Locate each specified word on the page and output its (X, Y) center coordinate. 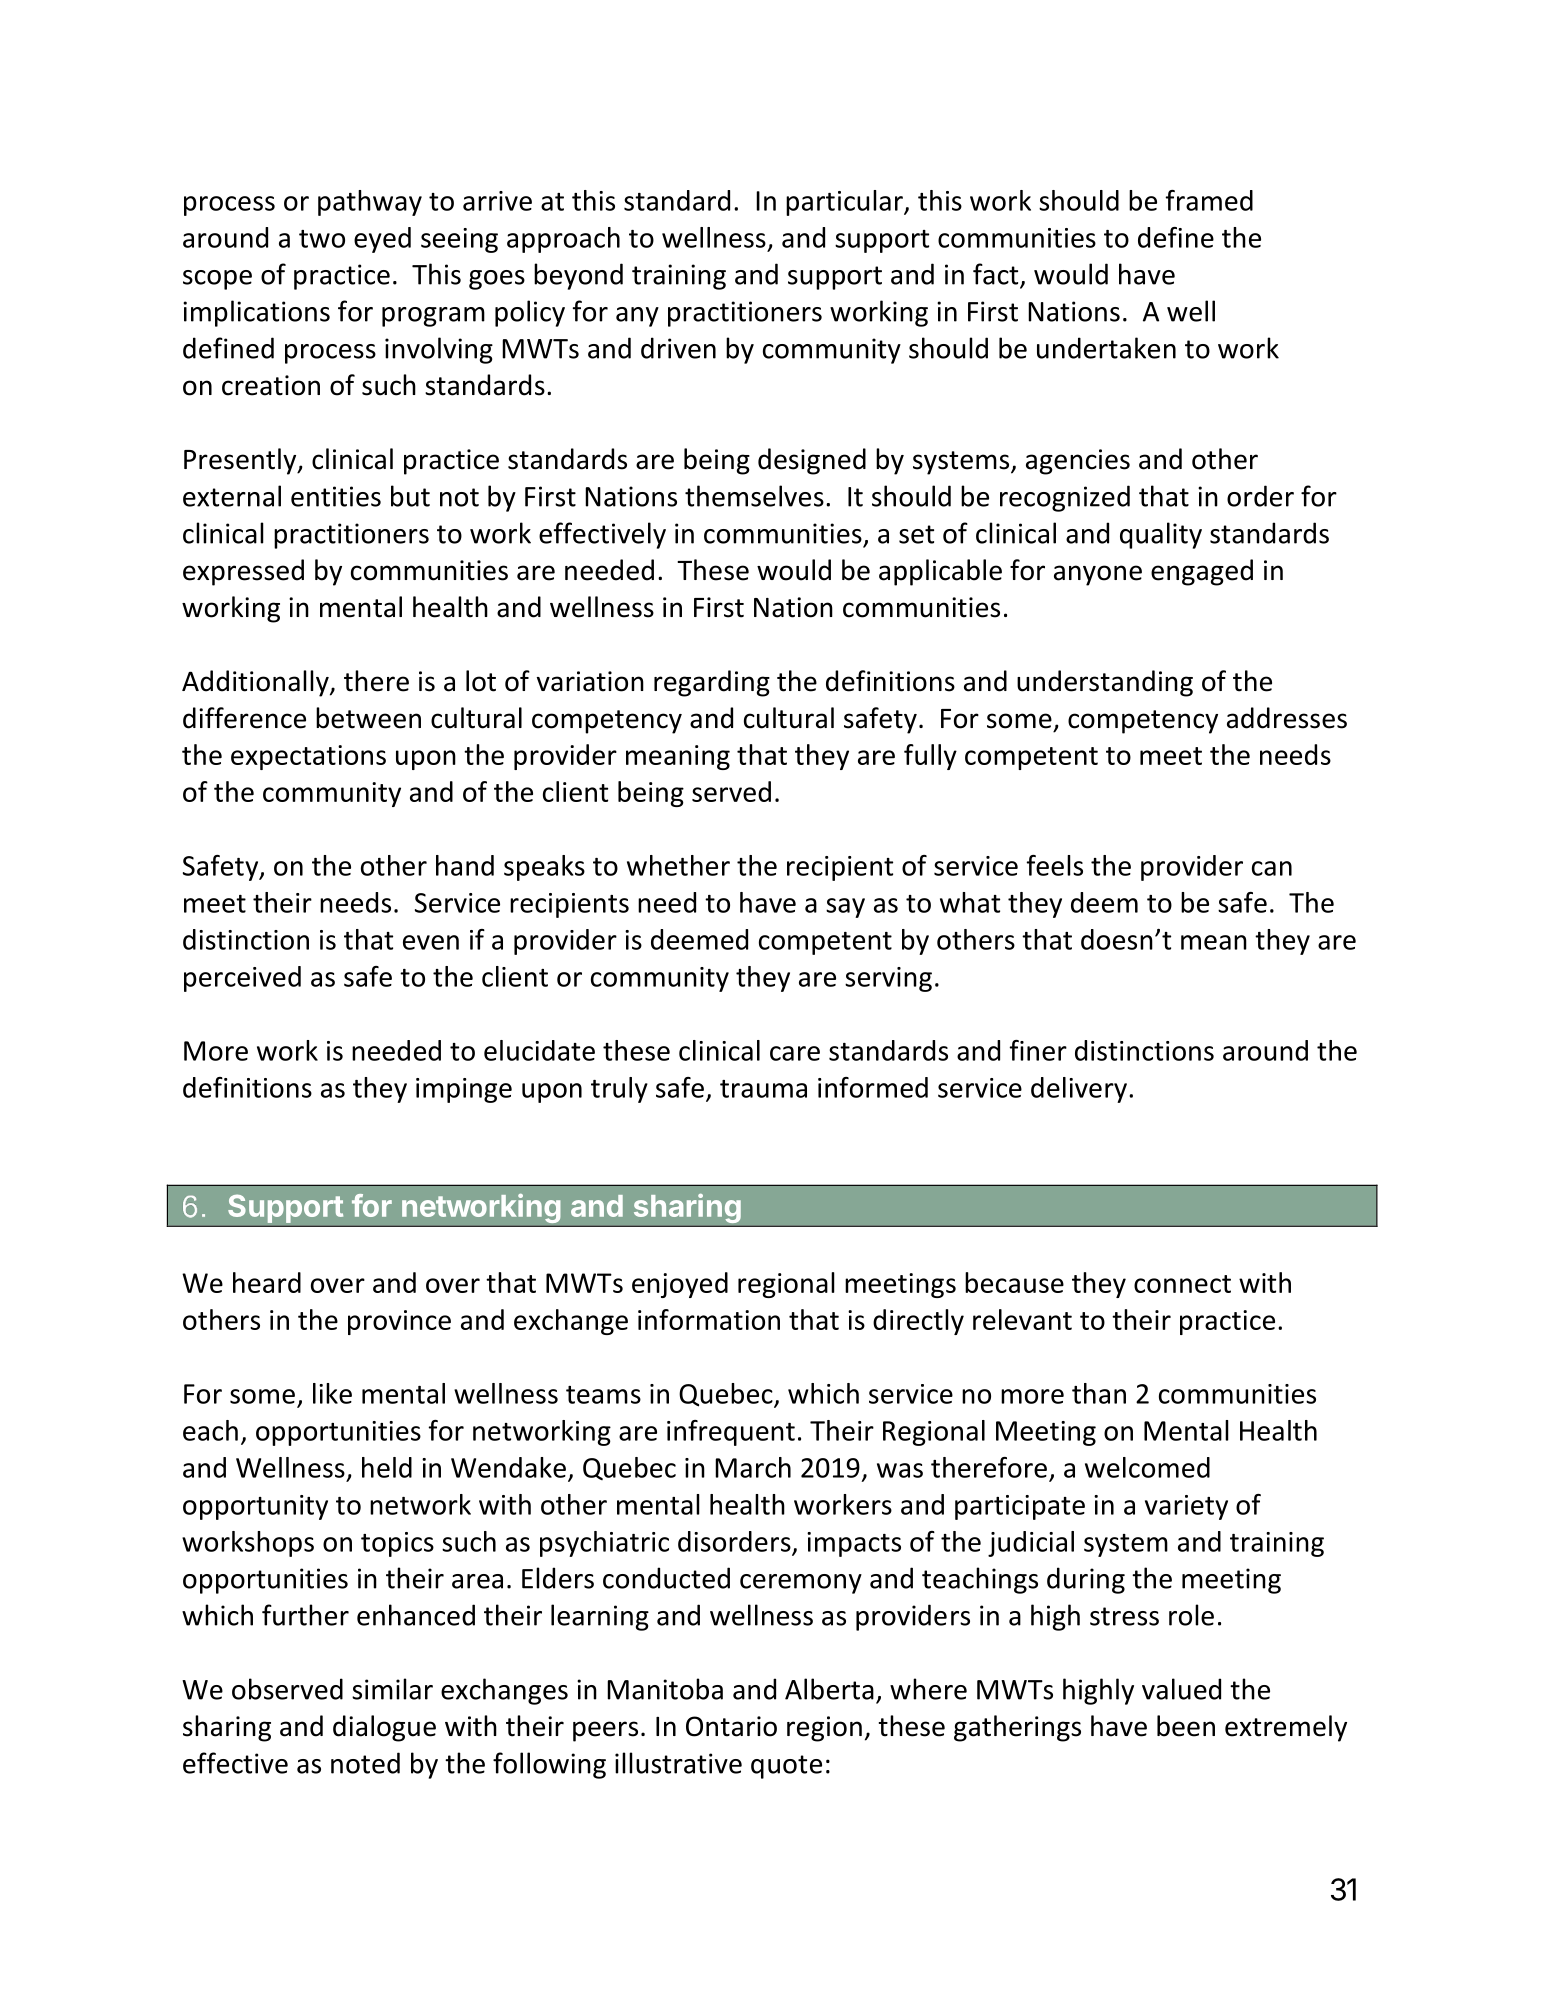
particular (845, 203)
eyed (382, 240)
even (431, 942)
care (795, 1053)
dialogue (384, 1728)
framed (1209, 200)
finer (1038, 1050)
